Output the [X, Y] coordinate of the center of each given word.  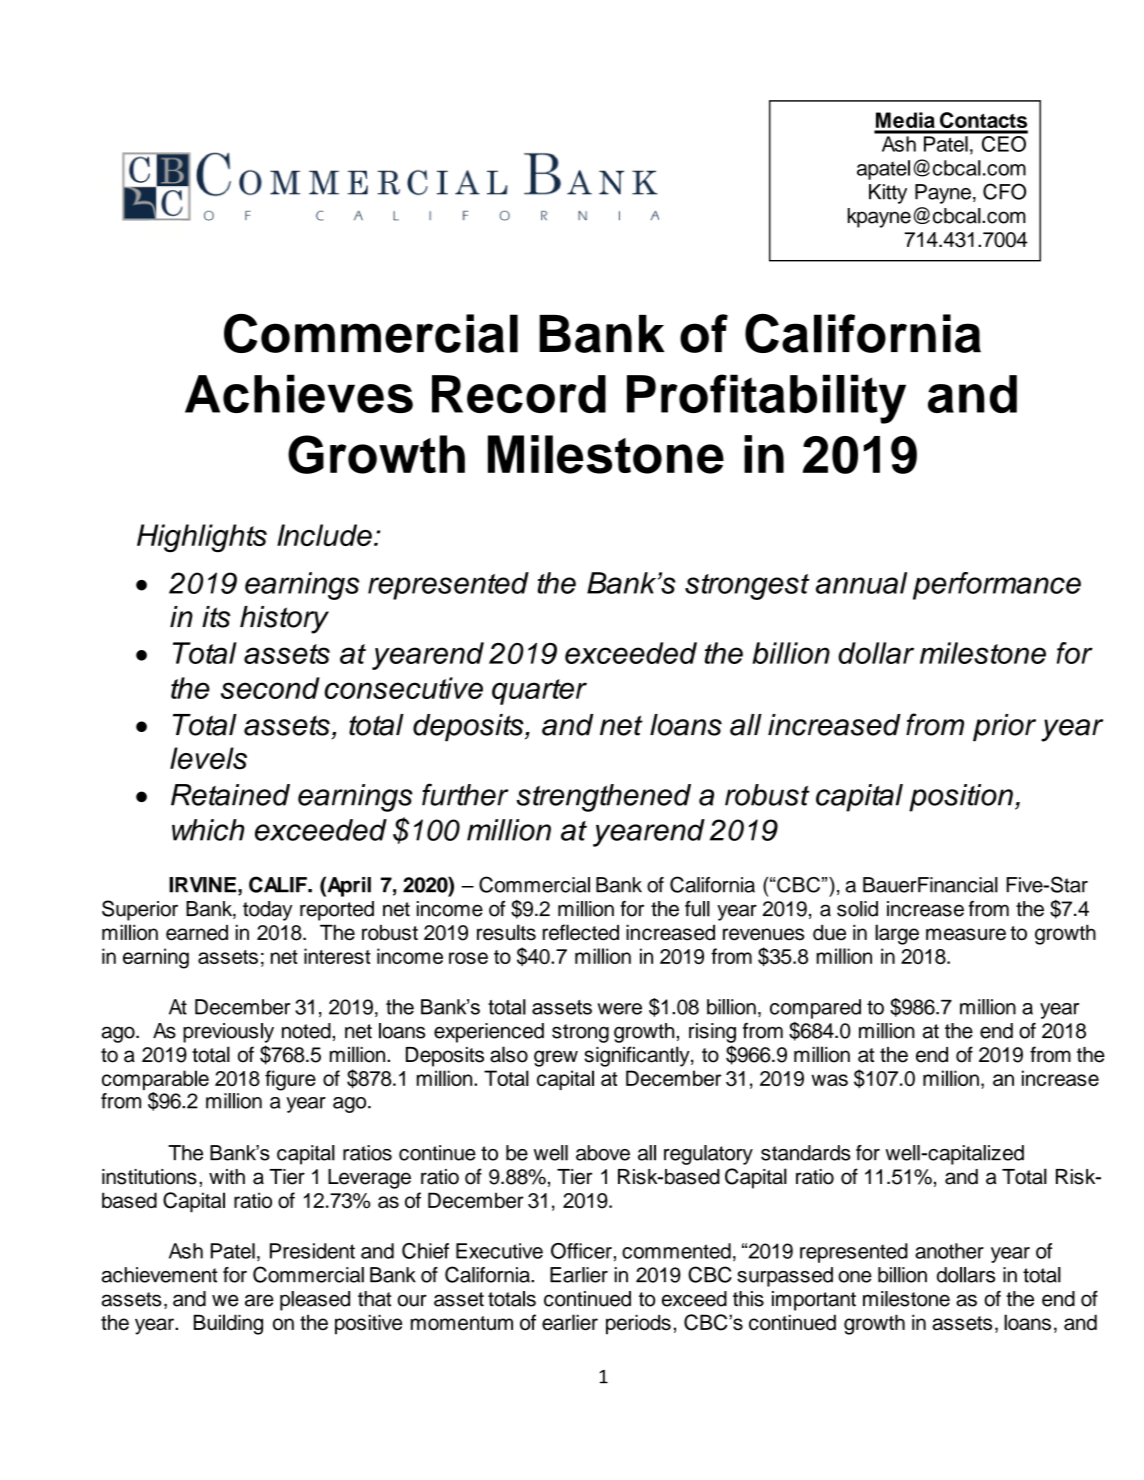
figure [290, 1080]
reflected [581, 932]
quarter [539, 692]
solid [857, 909]
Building [228, 1324]
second [270, 688]
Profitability [766, 399]
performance [997, 586]
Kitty [888, 194]
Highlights [202, 538]
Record [519, 394]
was [829, 1080]
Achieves [299, 393]
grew [556, 1058]
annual [861, 583]
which [208, 830]
